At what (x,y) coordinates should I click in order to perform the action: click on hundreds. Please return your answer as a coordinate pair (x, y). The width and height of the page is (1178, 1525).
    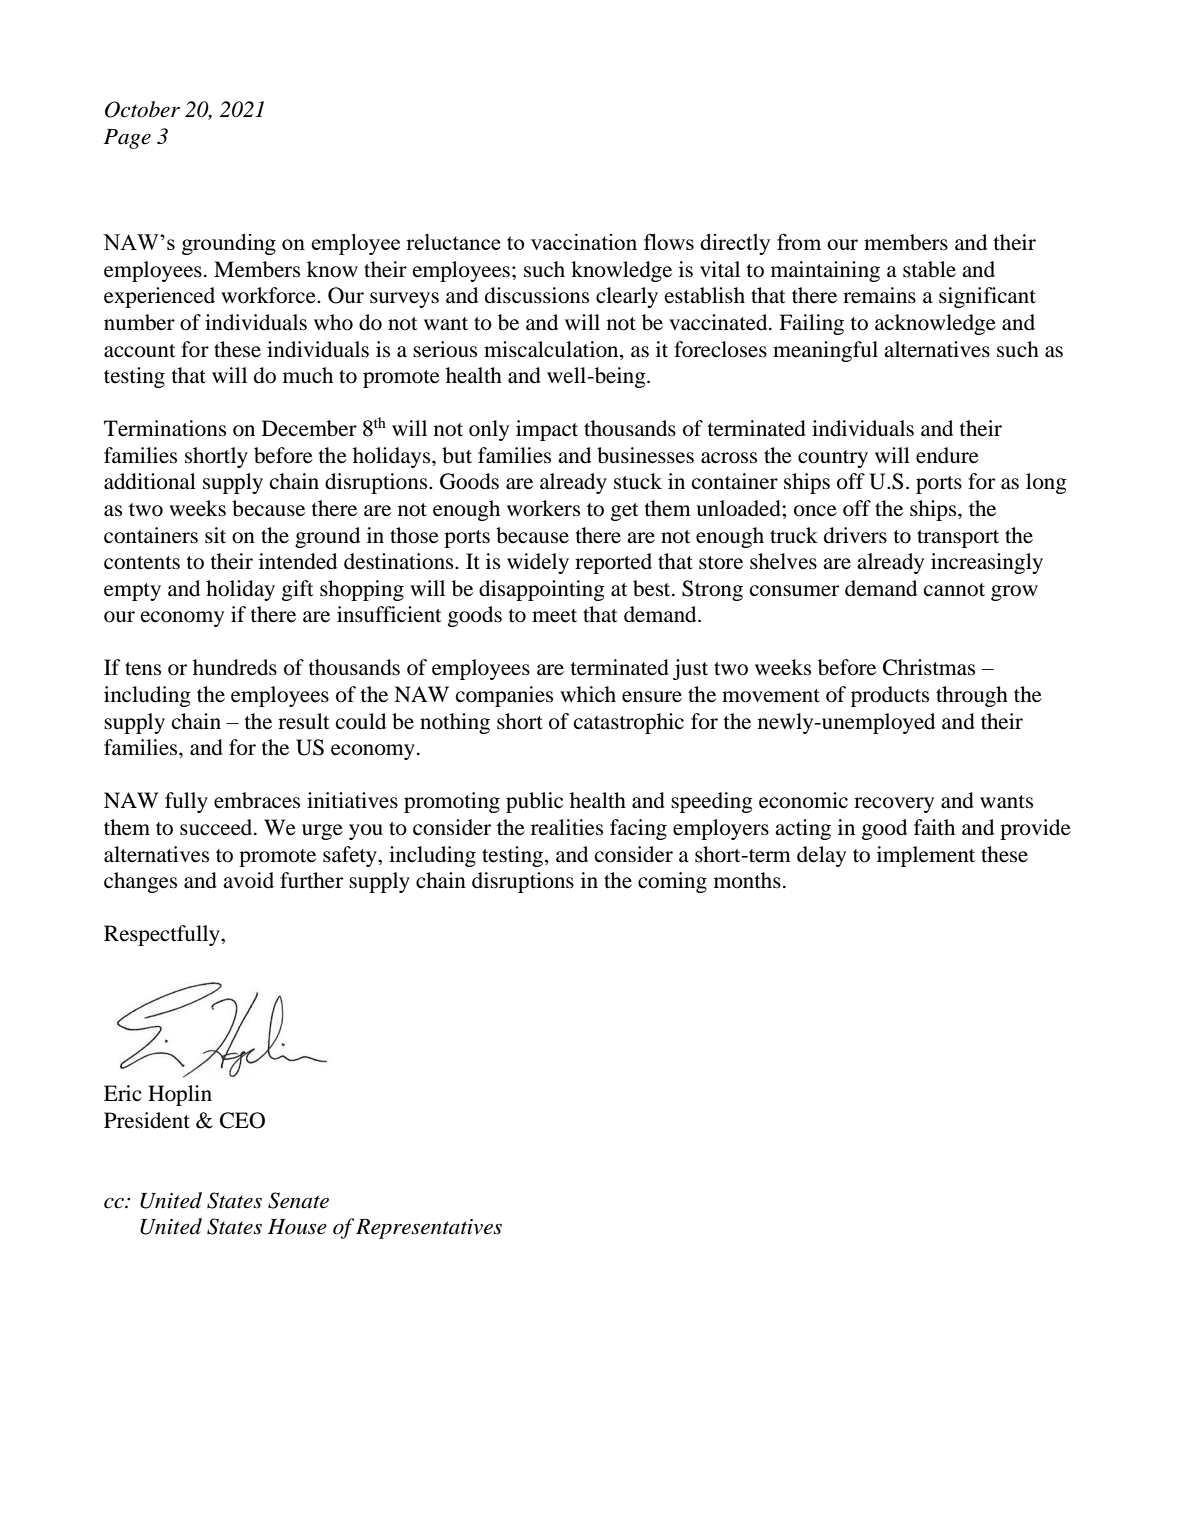
    Looking at the image, I should click on (235, 667).
